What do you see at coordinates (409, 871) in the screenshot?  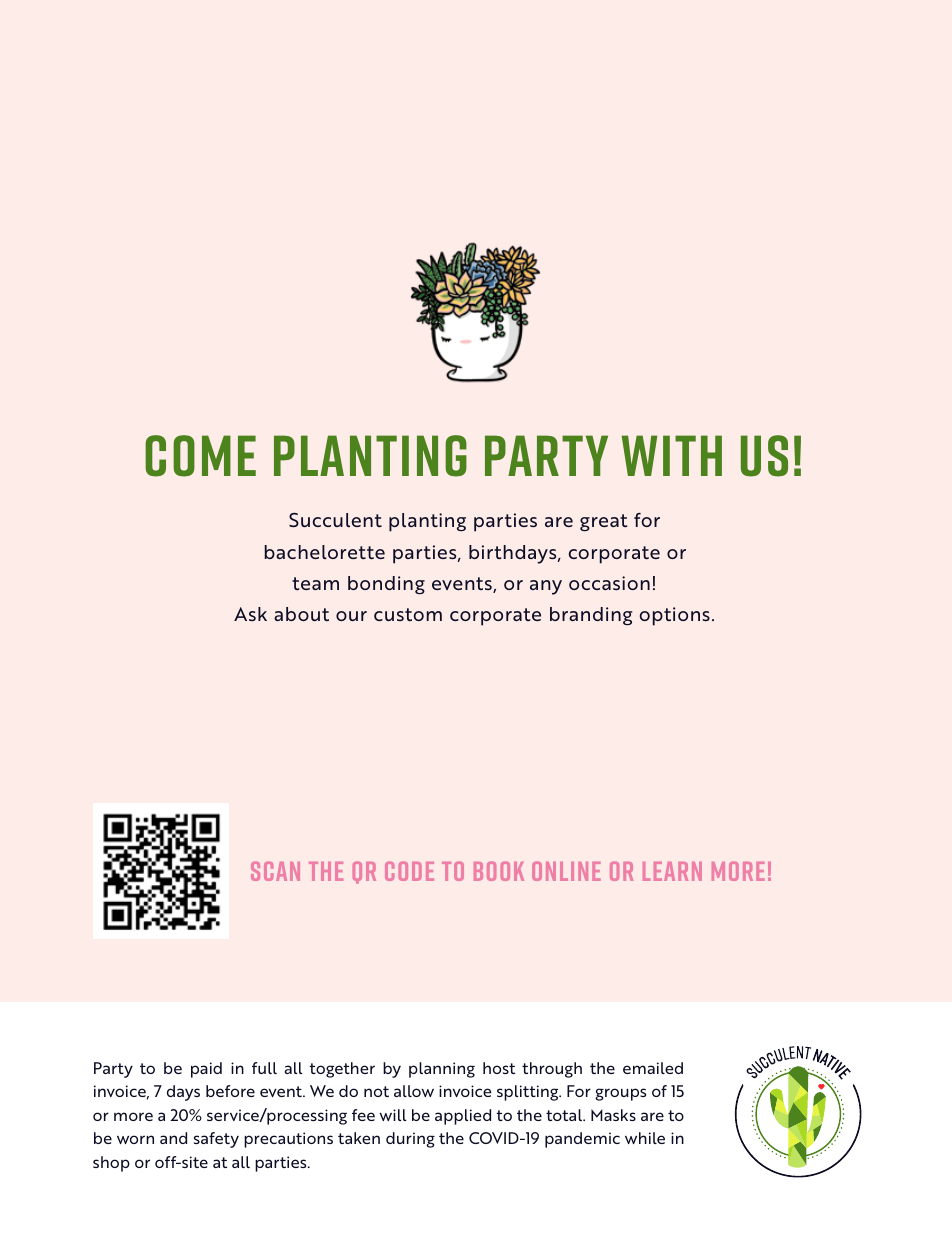 I see `Code` at bounding box center [409, 871].
